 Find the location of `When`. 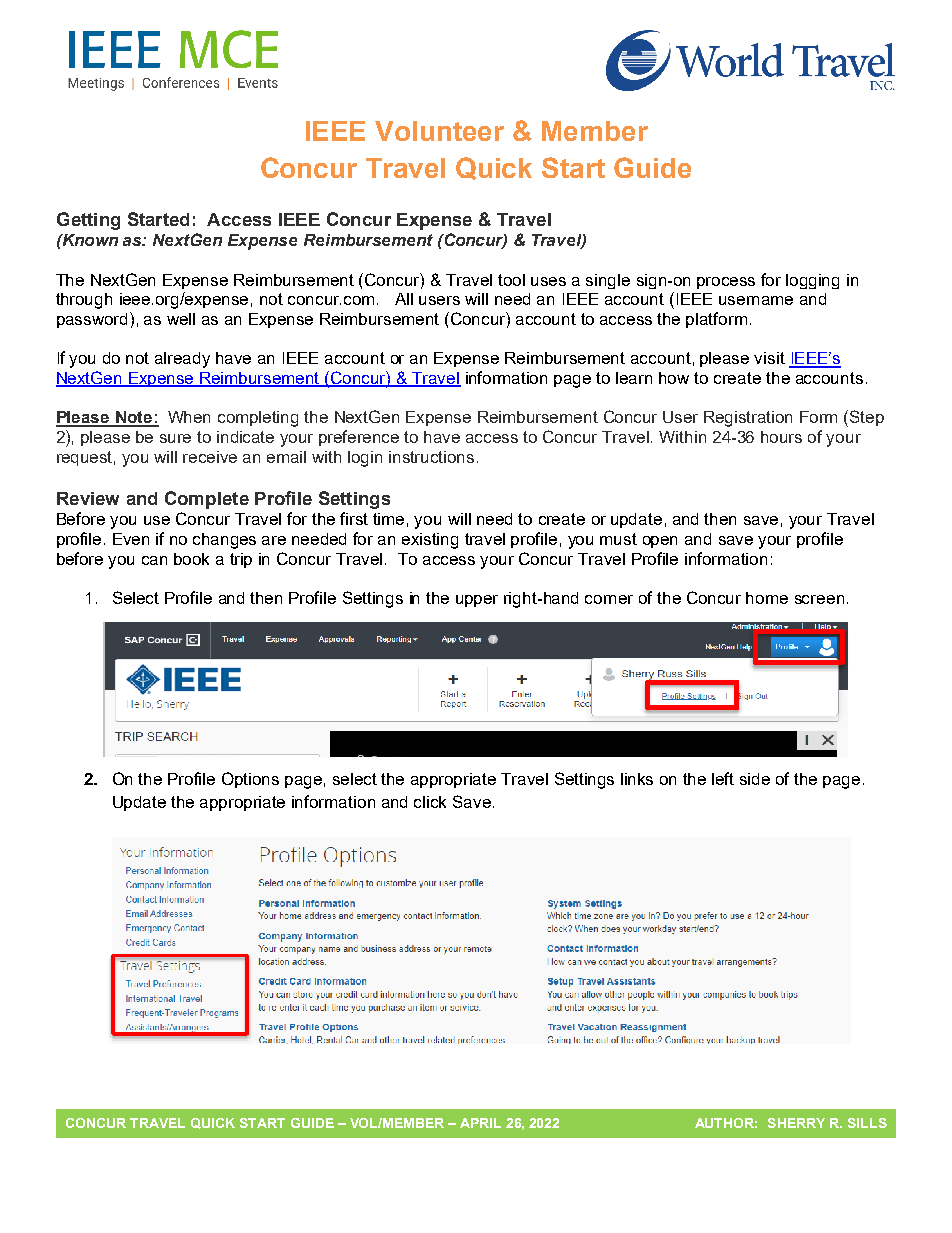

When is located at coordinates (189, 417).
